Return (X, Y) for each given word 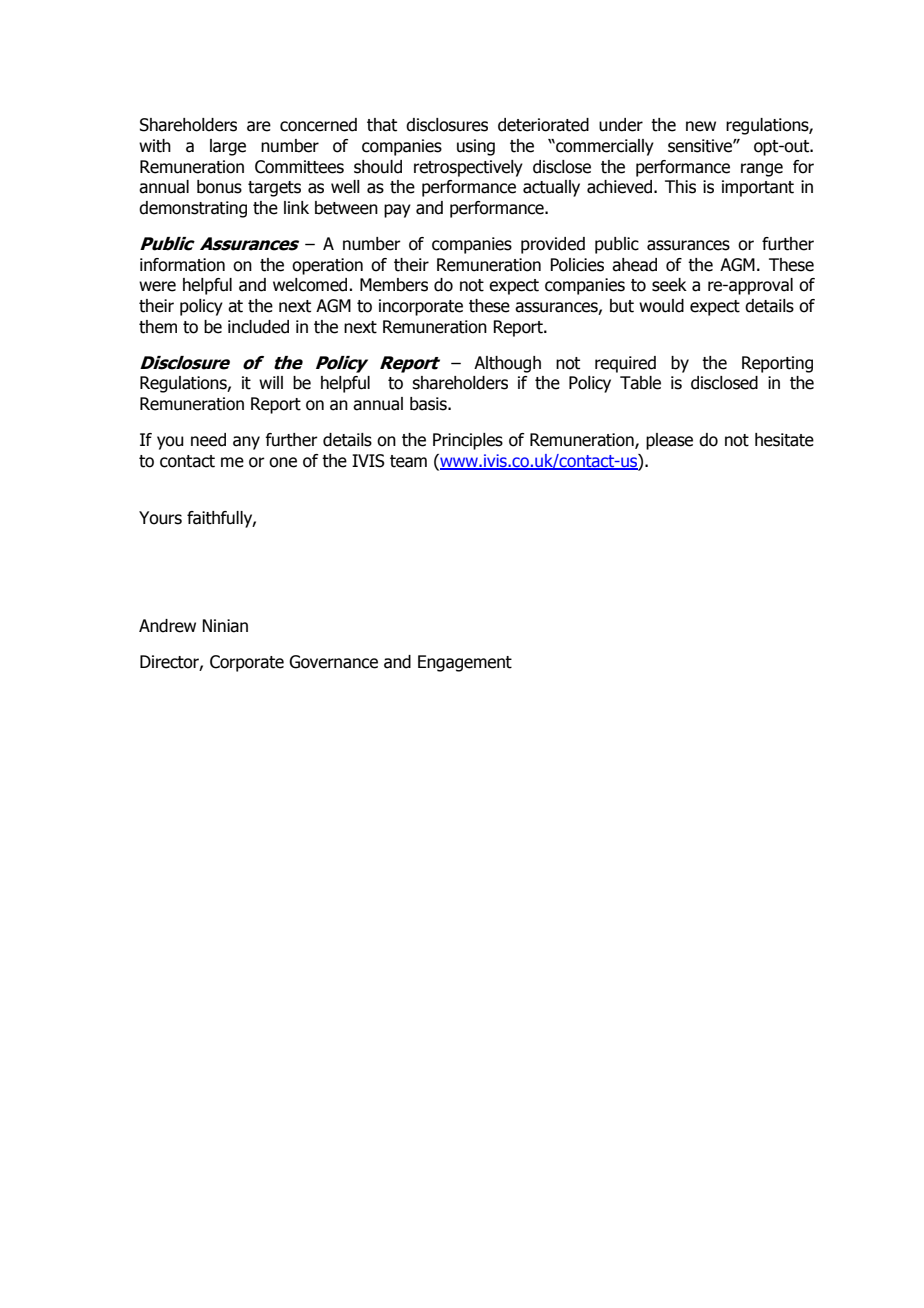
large (228, 147)
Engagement (465, 663)
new (701, 126)
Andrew (167, 626)
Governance (333, 662)
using (476, 147)
